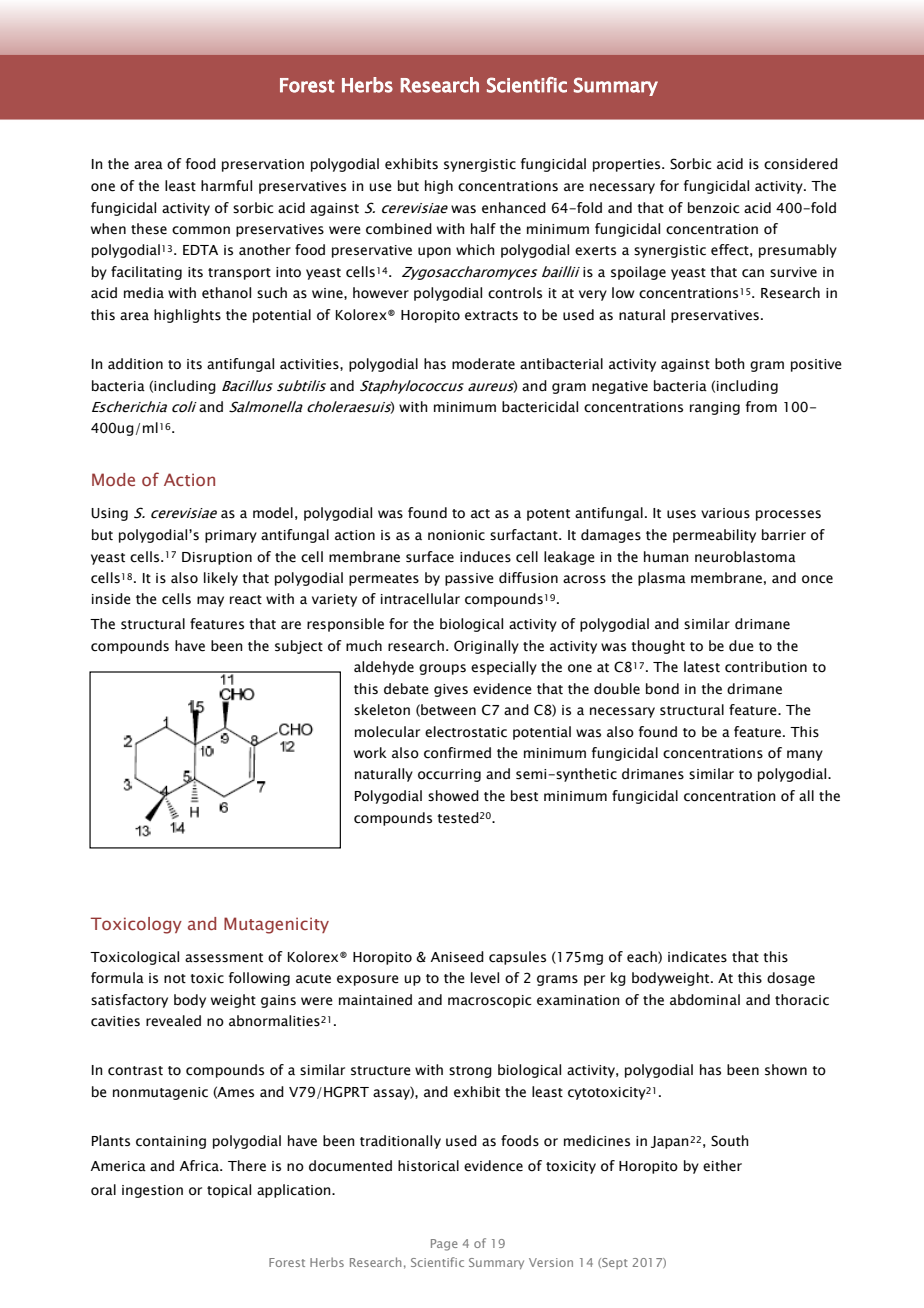  Describe the element at coordinates (714, 208) in the screenshot. I see `benzoic` at that location.
